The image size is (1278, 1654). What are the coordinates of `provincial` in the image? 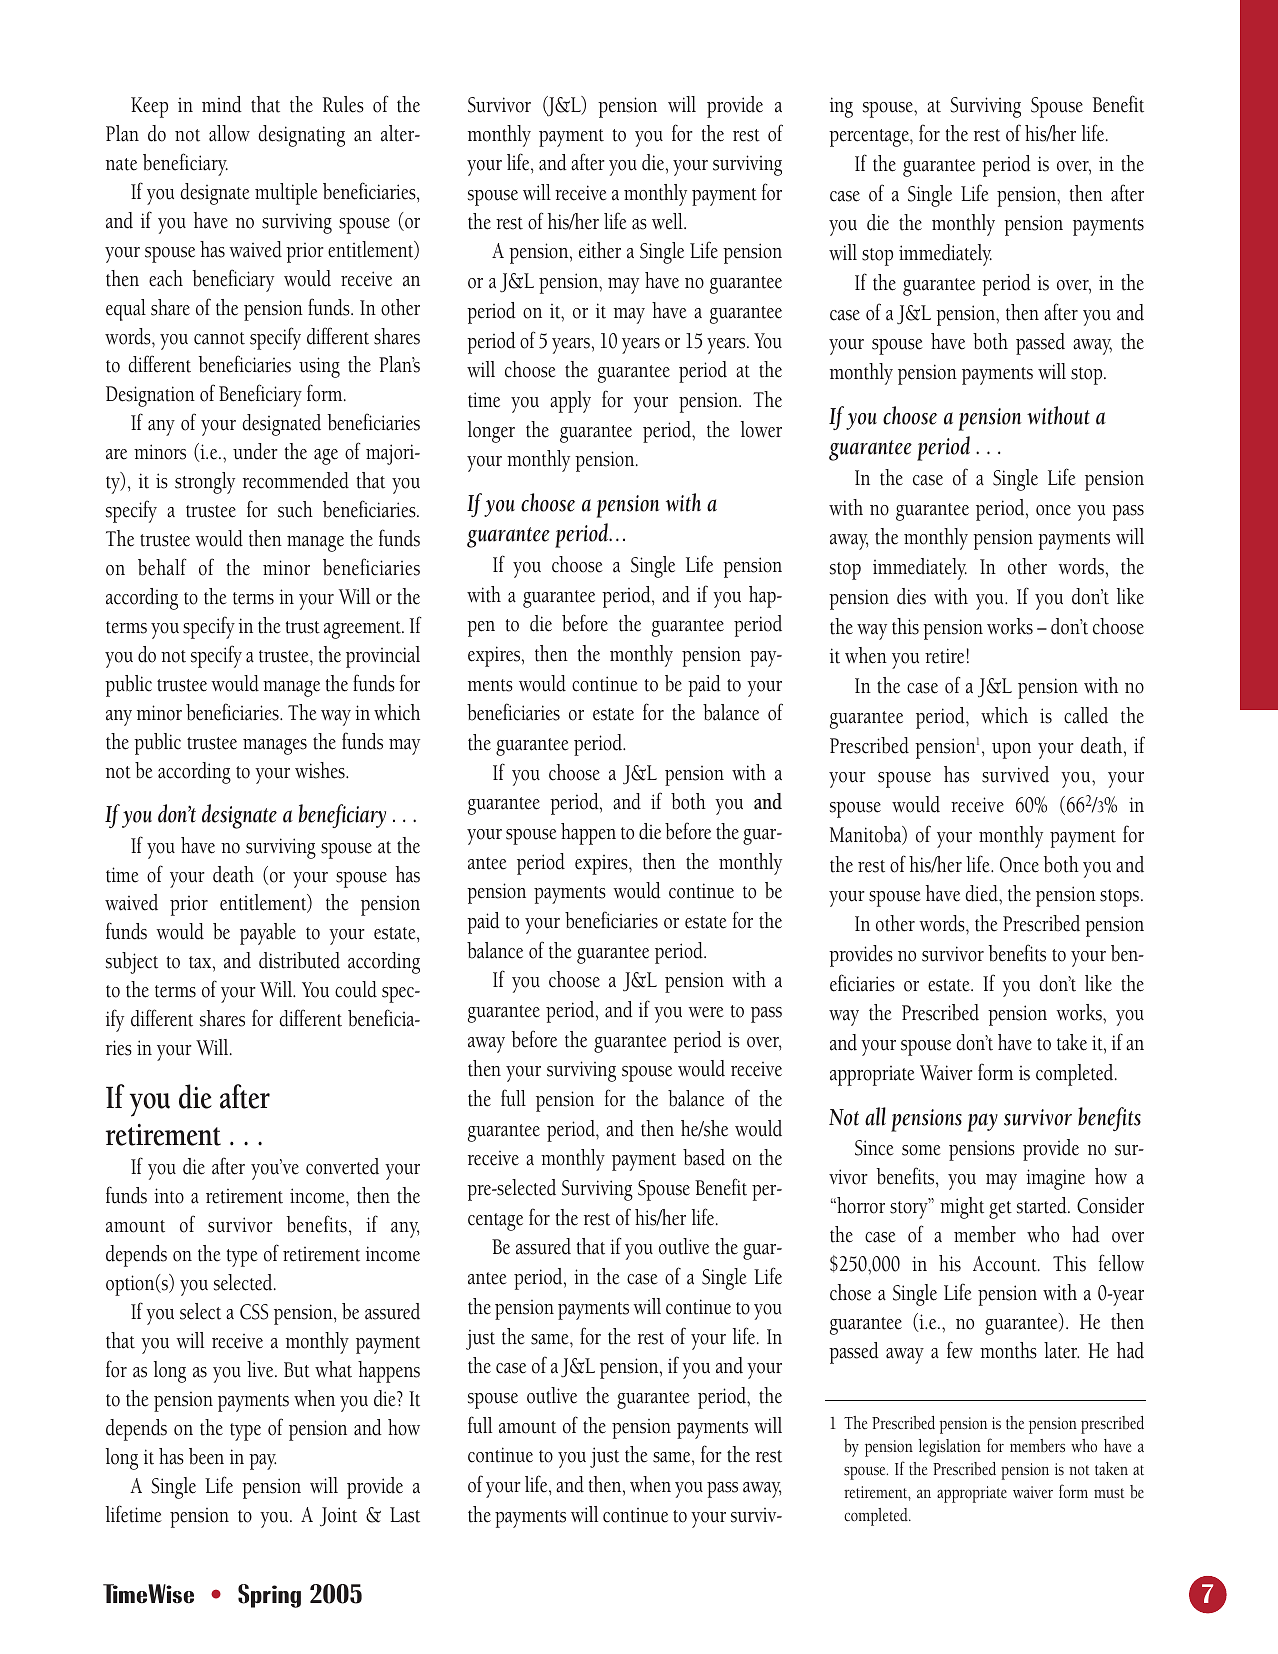 It's located at (383, 657).
